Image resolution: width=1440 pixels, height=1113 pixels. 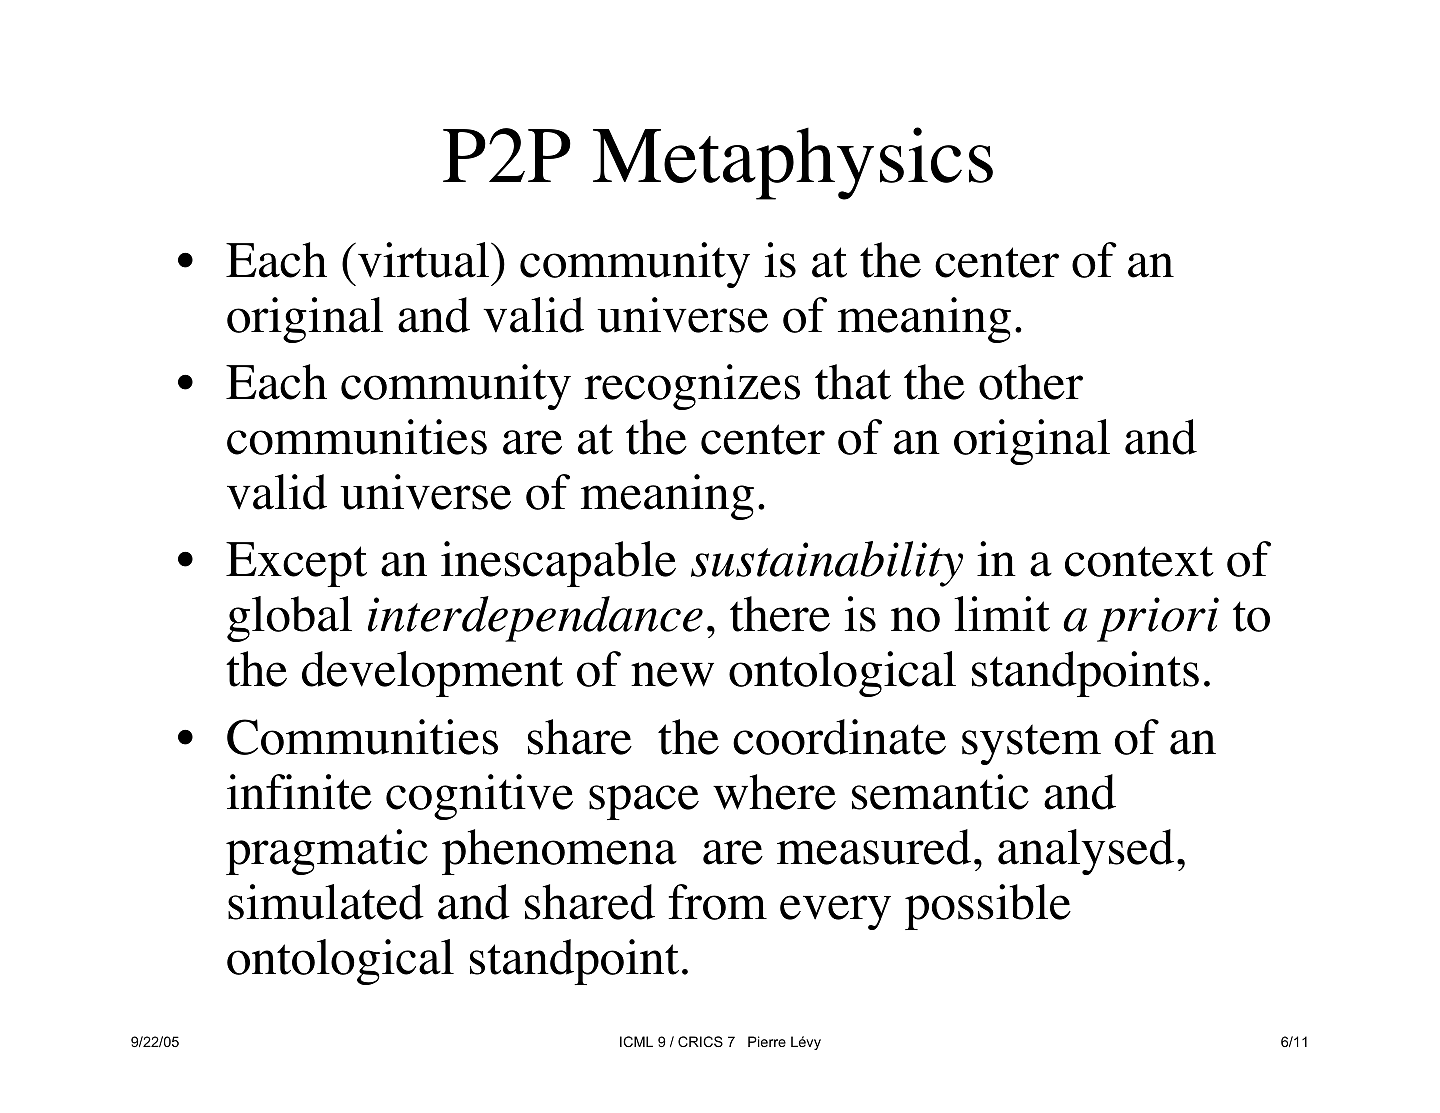 What do you see at coordinates (423, 260) in the screenshot?
I see `virtual` at bounding box center [423, 260].
